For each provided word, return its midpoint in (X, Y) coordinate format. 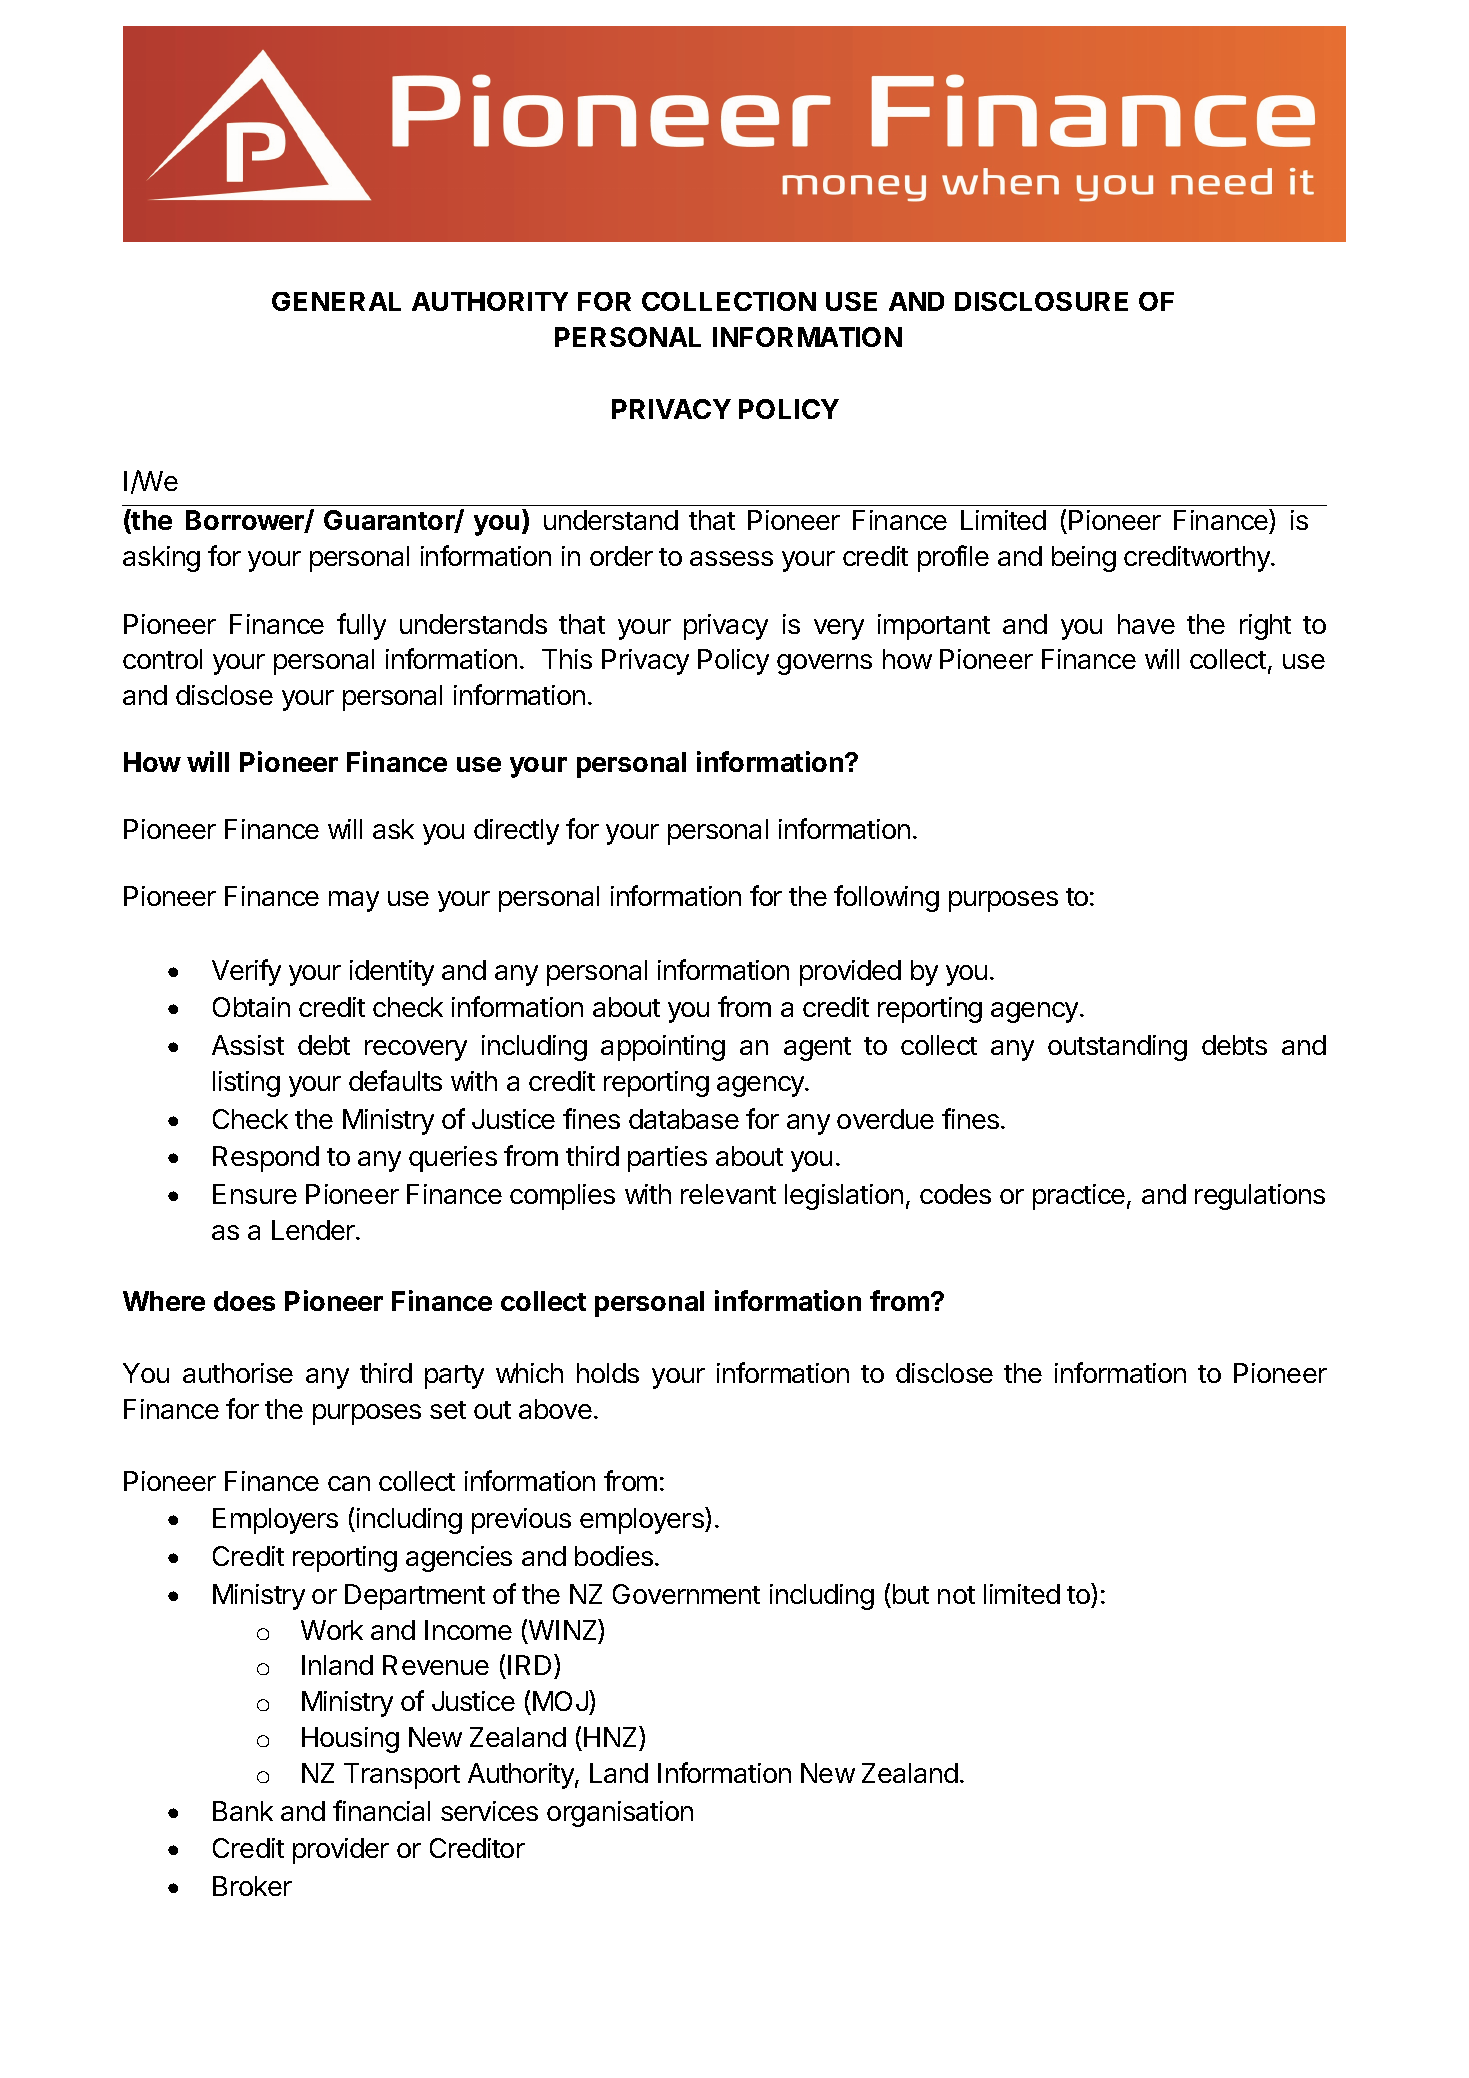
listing (246, 1084)
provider (341, 1851)
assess (731, 558)
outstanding (1117, 1048)
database (684, 1119)
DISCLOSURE (1041, 301)
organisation (620, 1814)
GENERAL (336, 301)
